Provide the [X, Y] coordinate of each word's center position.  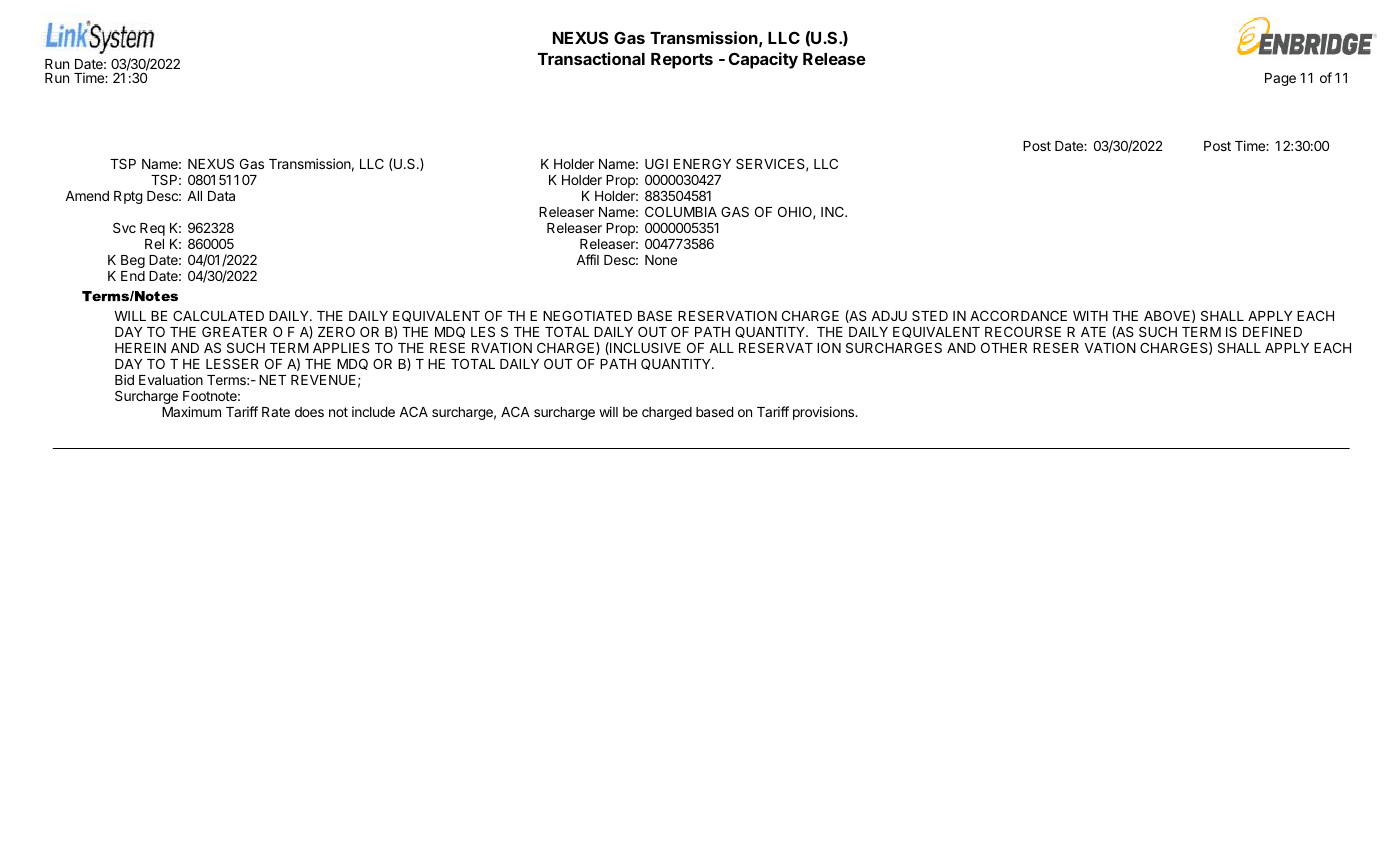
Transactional [591, 58]
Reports [682, 61]
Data [221, 196]
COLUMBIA [681, 211]
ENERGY [702, 164]
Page [1280, 79]
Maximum [191, 411]
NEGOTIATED [587, 316]
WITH [1090, 316]
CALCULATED [218, 316]
